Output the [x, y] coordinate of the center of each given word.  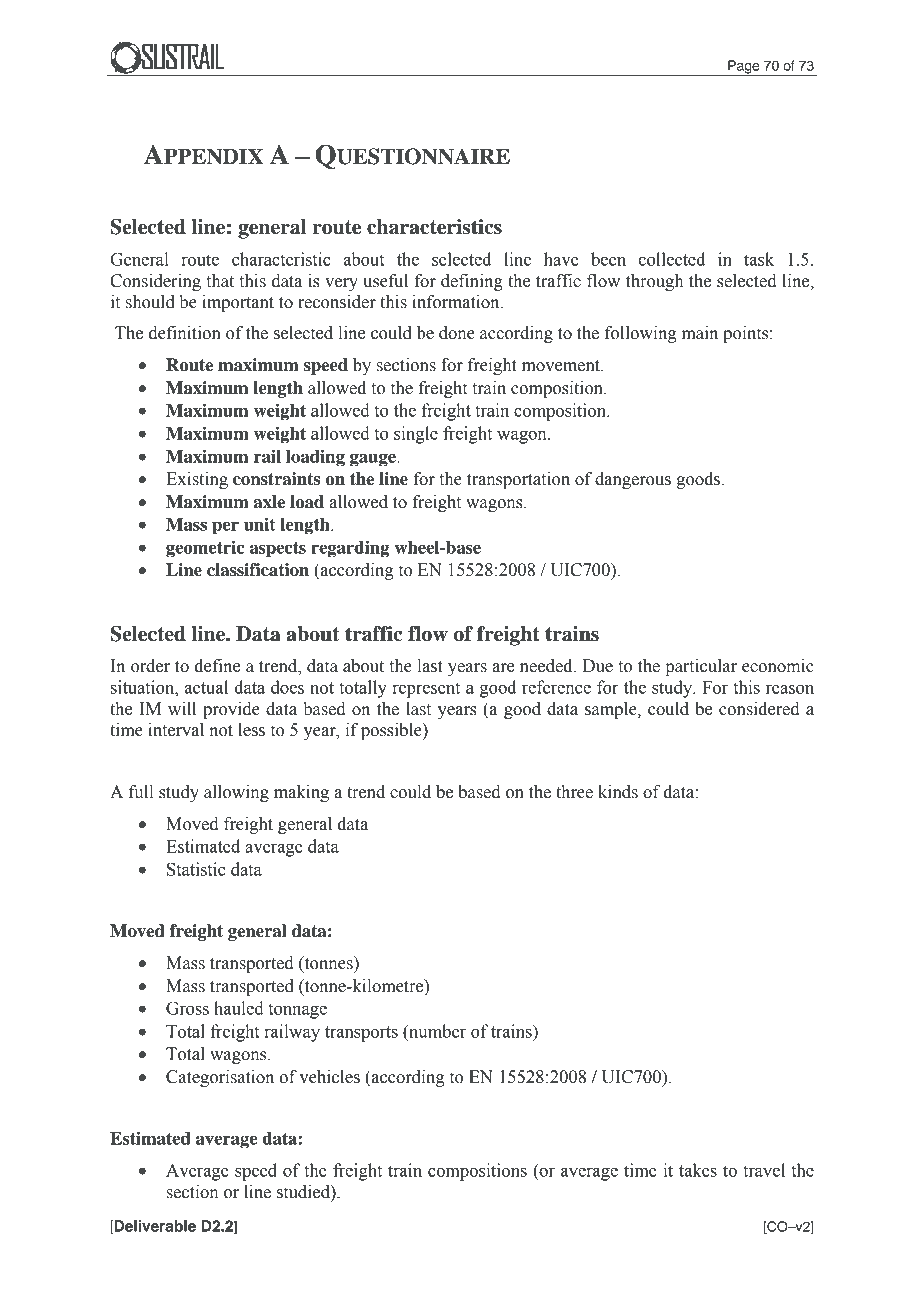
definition [185, 333]
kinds [618, 792]
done [457, 333]
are [503, 668]
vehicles [329, 1077]
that [220, 281]
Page [744, 68]
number [436, 1031]
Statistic [196, 869]
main [700, 333]
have [561, 259]
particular [701, 667]
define [217, 666]
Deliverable [154, 1227]
